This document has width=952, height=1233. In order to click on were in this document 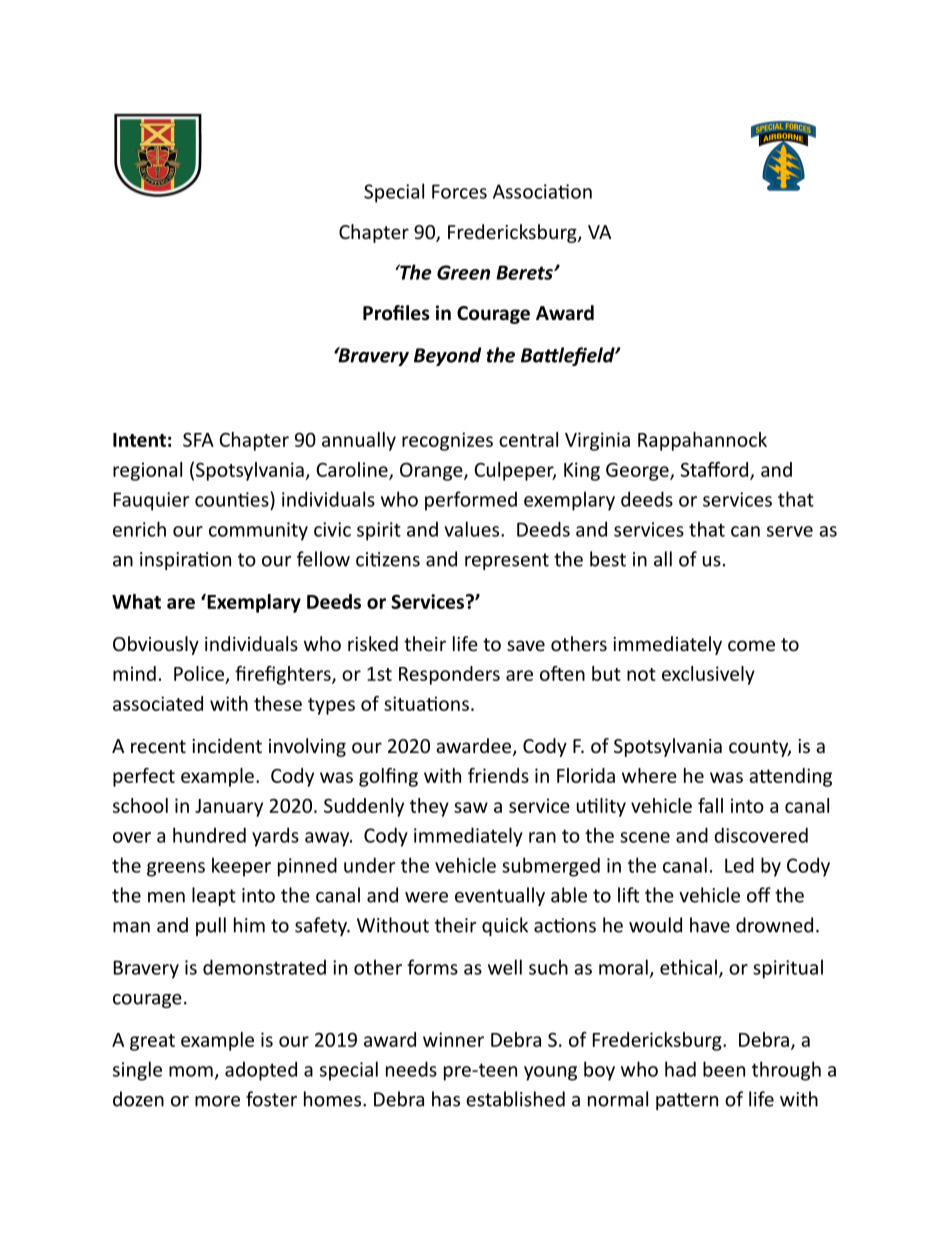, I will do `click(426, 897)`.
